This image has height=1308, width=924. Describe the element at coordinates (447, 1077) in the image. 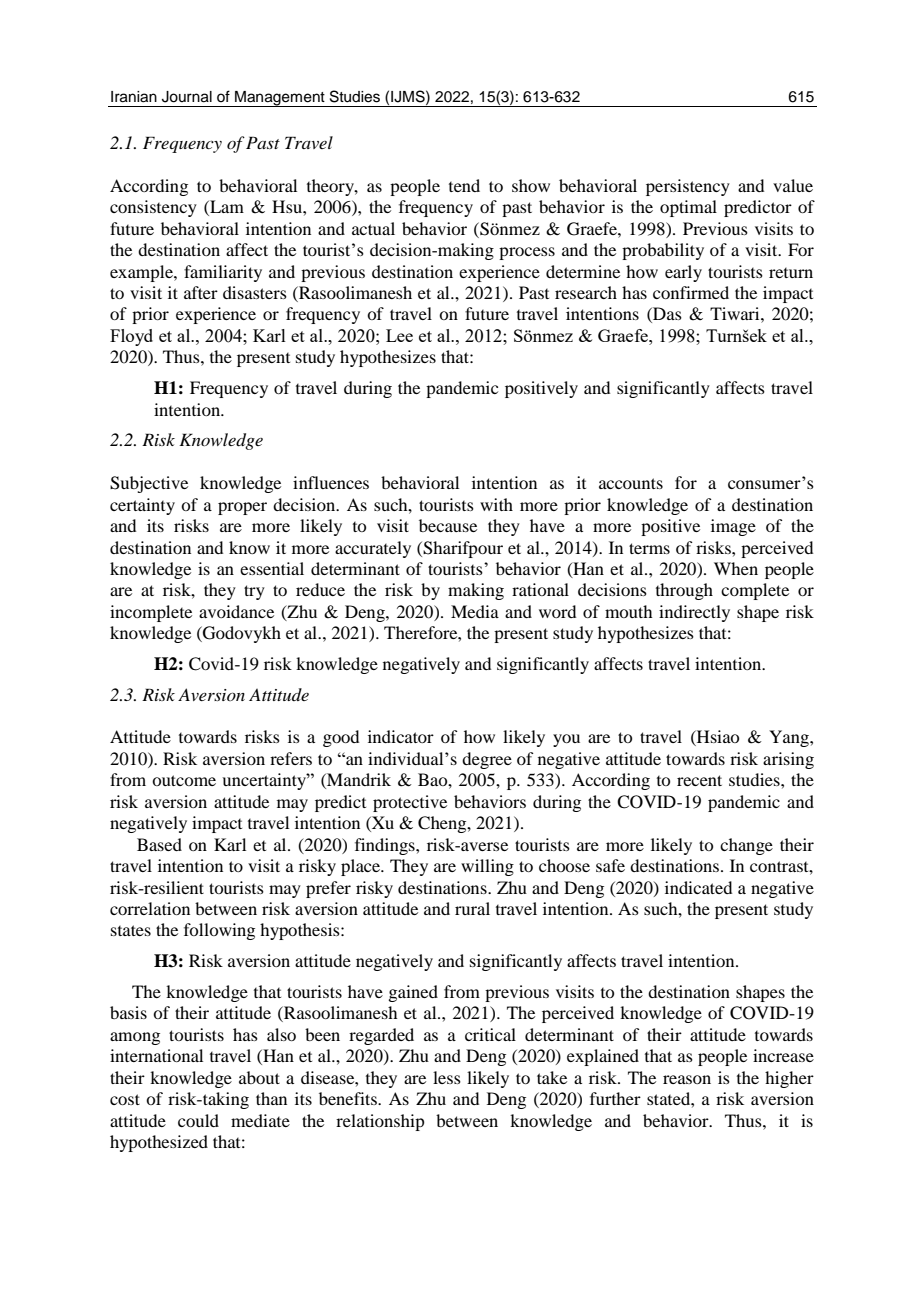

I see `less` at that location.
